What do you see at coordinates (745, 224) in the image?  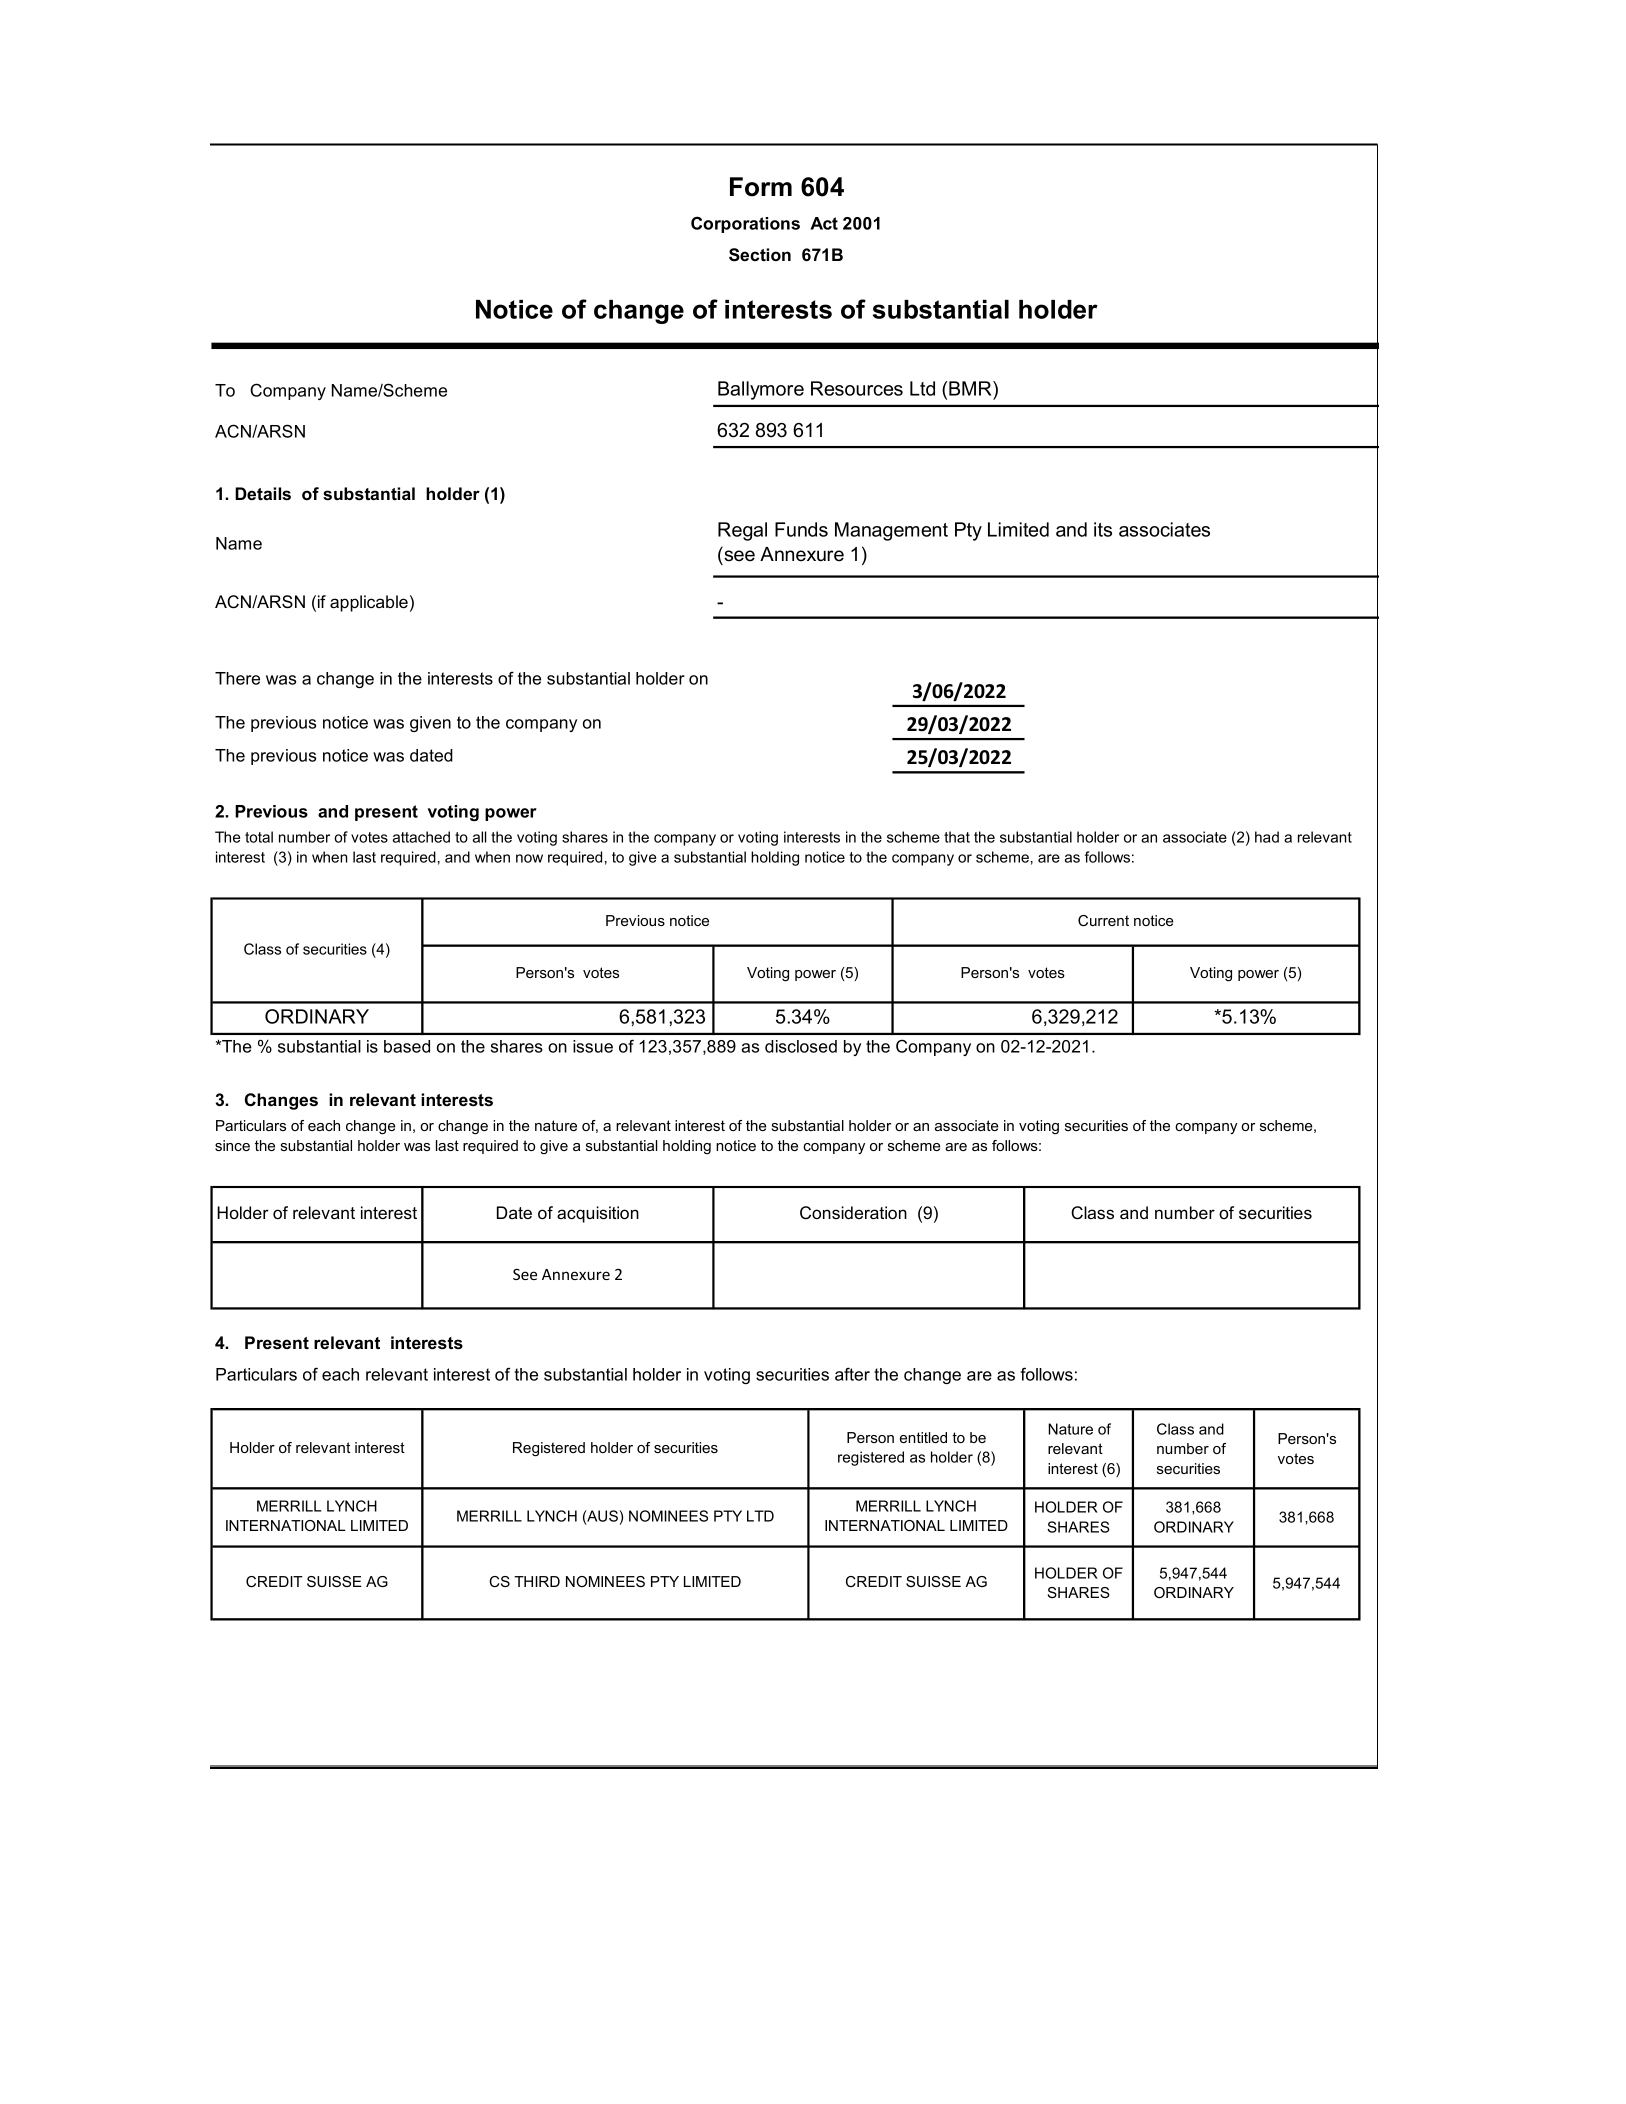 I see `Corporations` at bounding box center [745, 224].
